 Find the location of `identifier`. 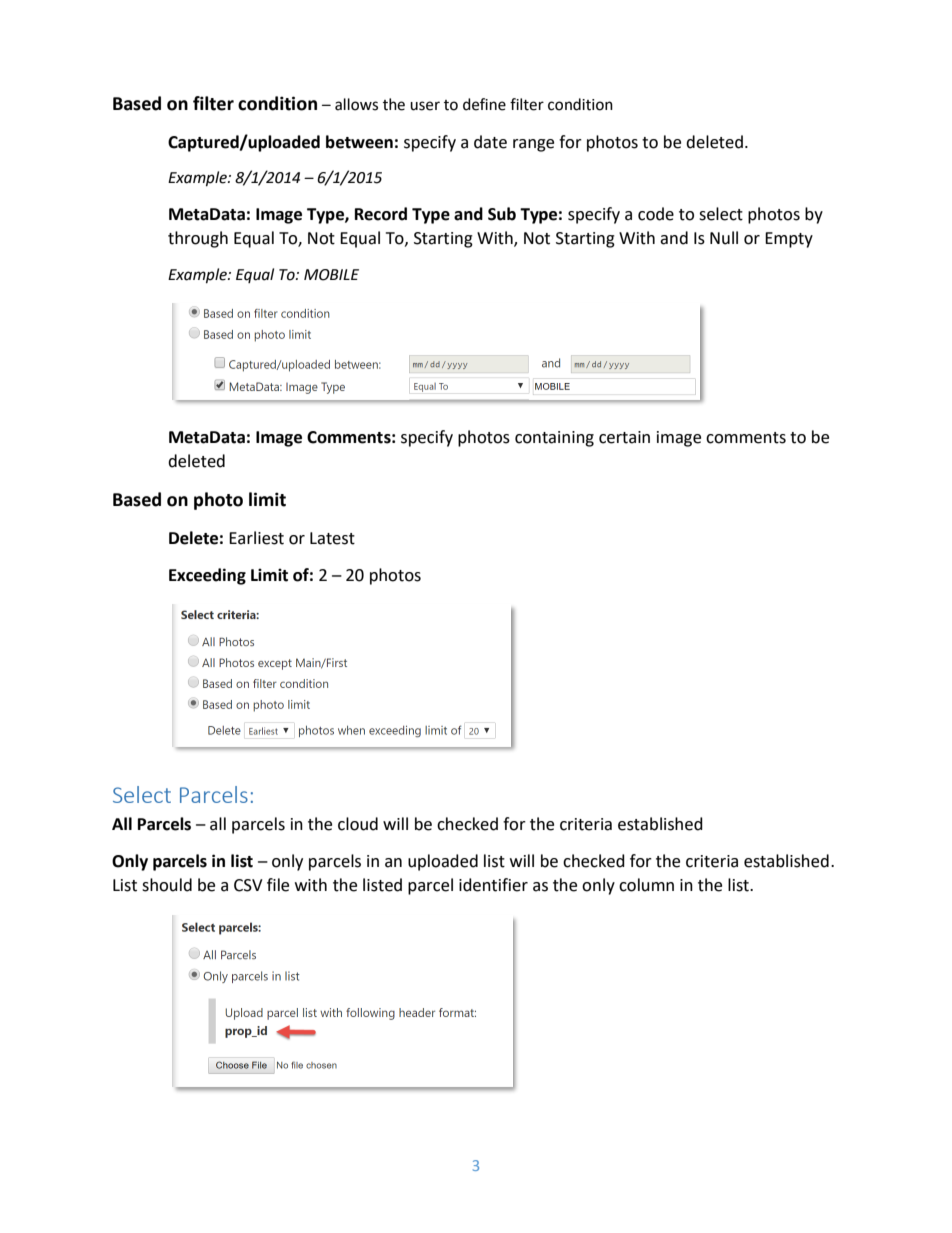

identifier is located at coordinates (493, 885).
